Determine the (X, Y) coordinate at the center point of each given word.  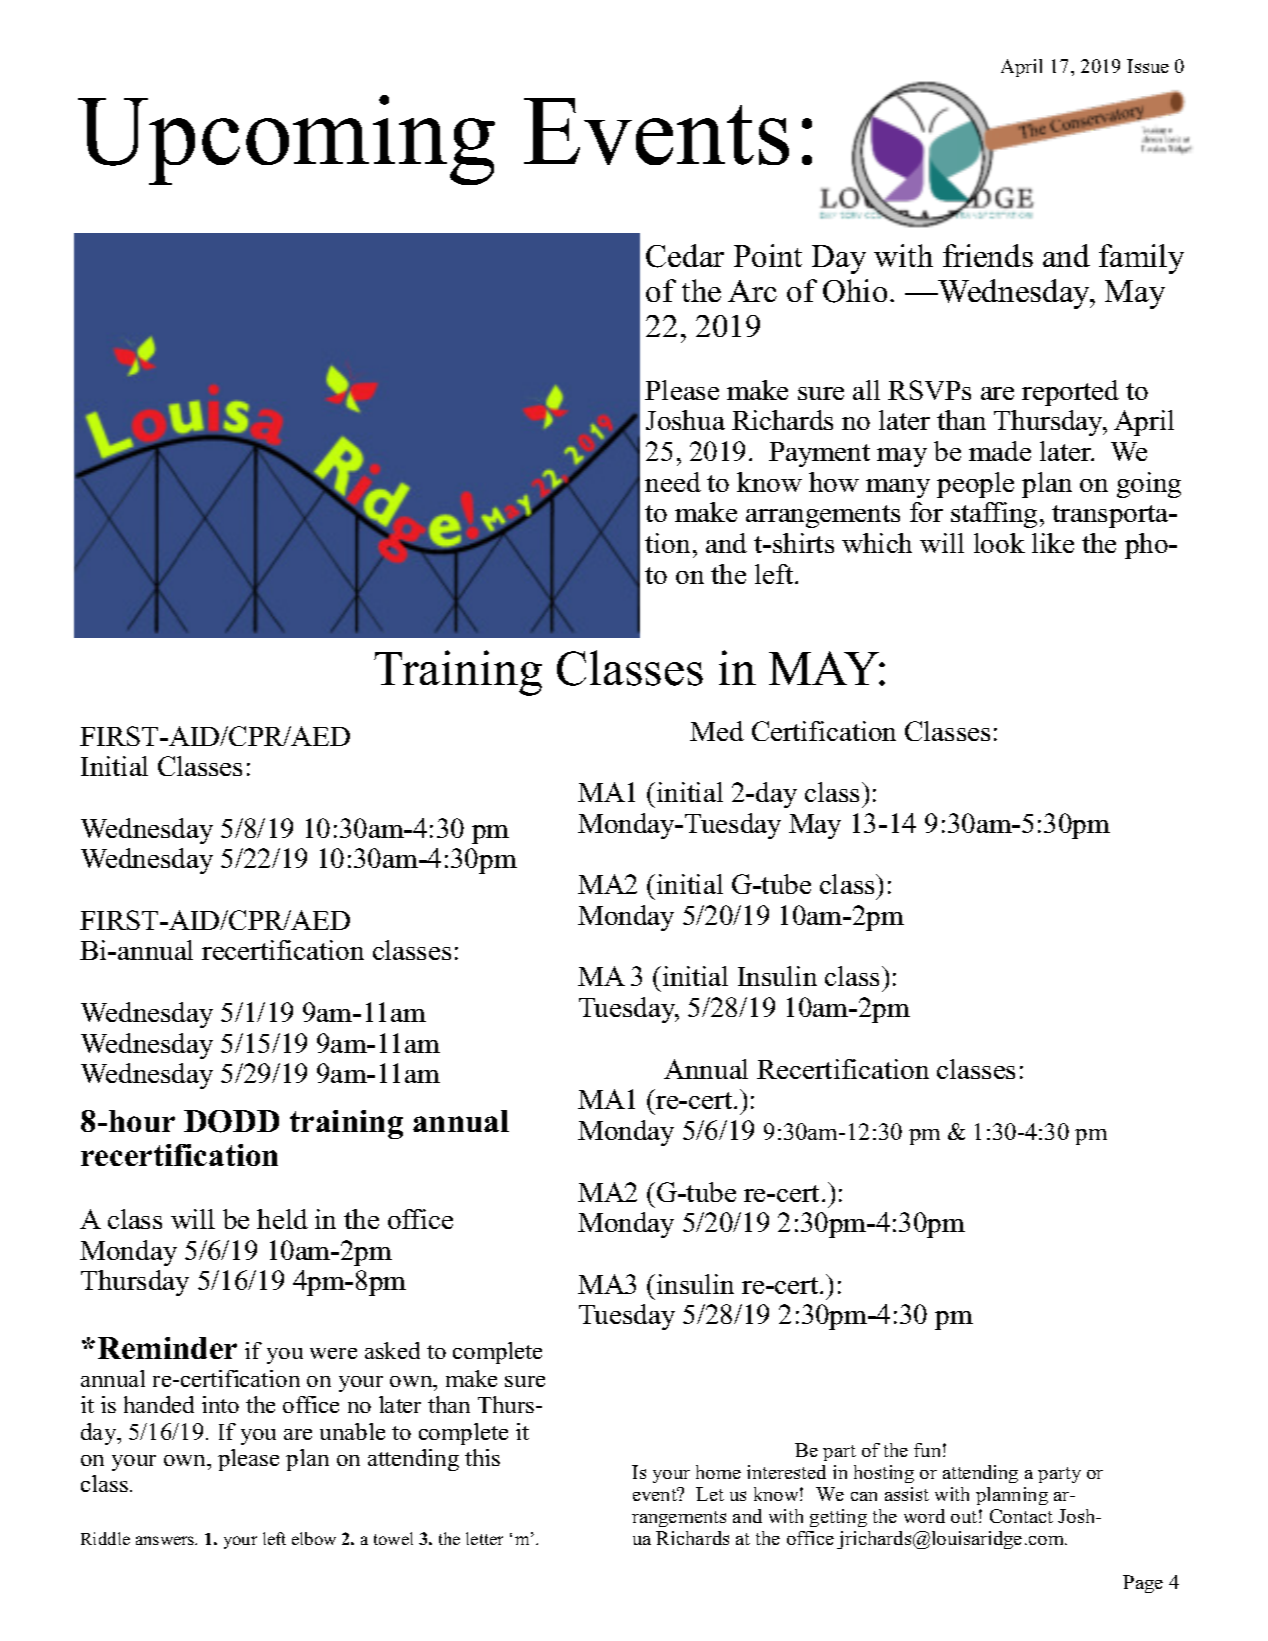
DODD (231, 1121)
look (999, 543)
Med (717, 731)
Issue (1148, 66)
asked (392, 1350)
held (282, 1219)
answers (166, 1540)
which (877, 543)
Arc (752, 291)
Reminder (167, 1348)
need (673, 482)
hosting (884, 1474)
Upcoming (286, 140)
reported (1070, 393)
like (1053, 543)
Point (768, 255)
